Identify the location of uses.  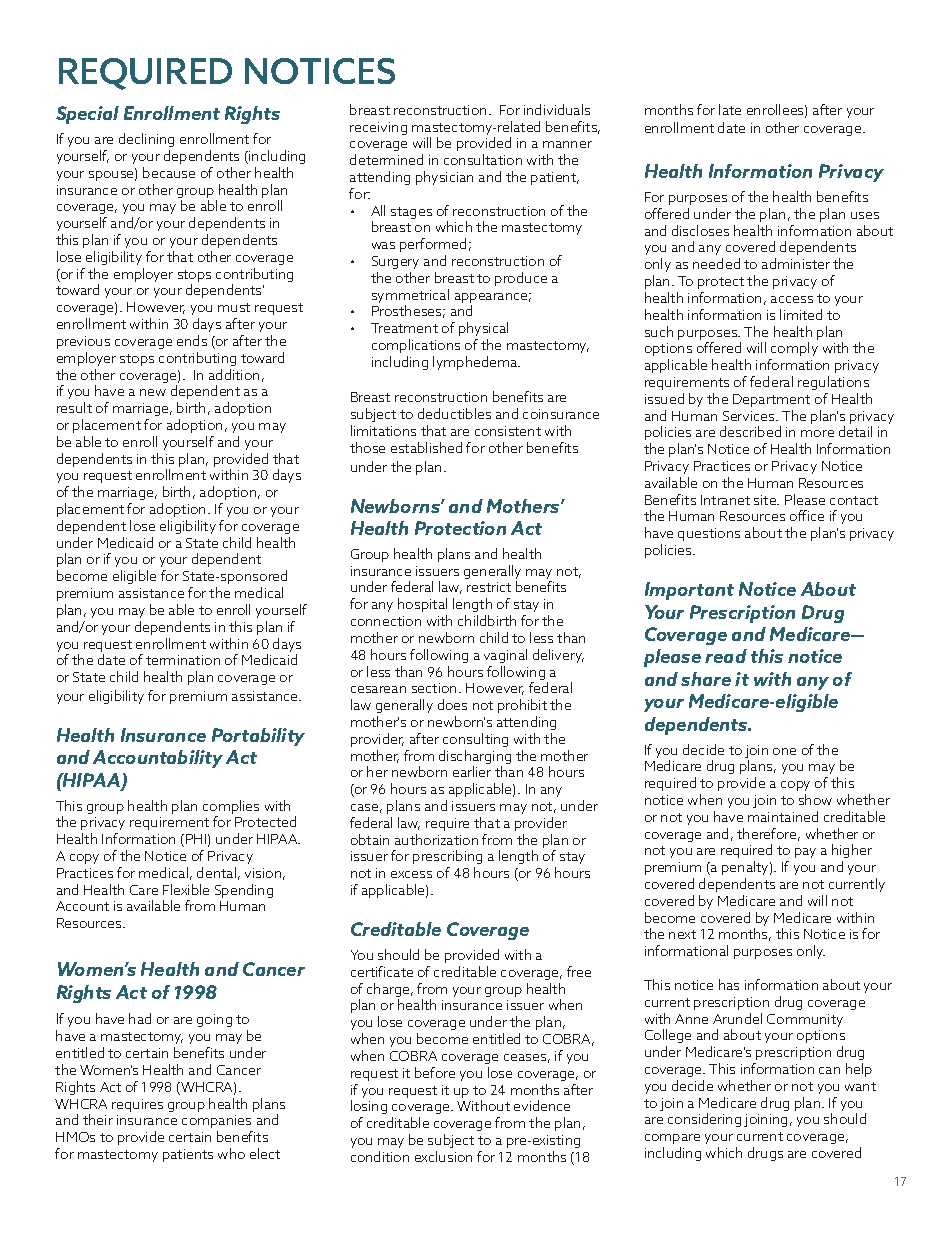
(865, 215).
